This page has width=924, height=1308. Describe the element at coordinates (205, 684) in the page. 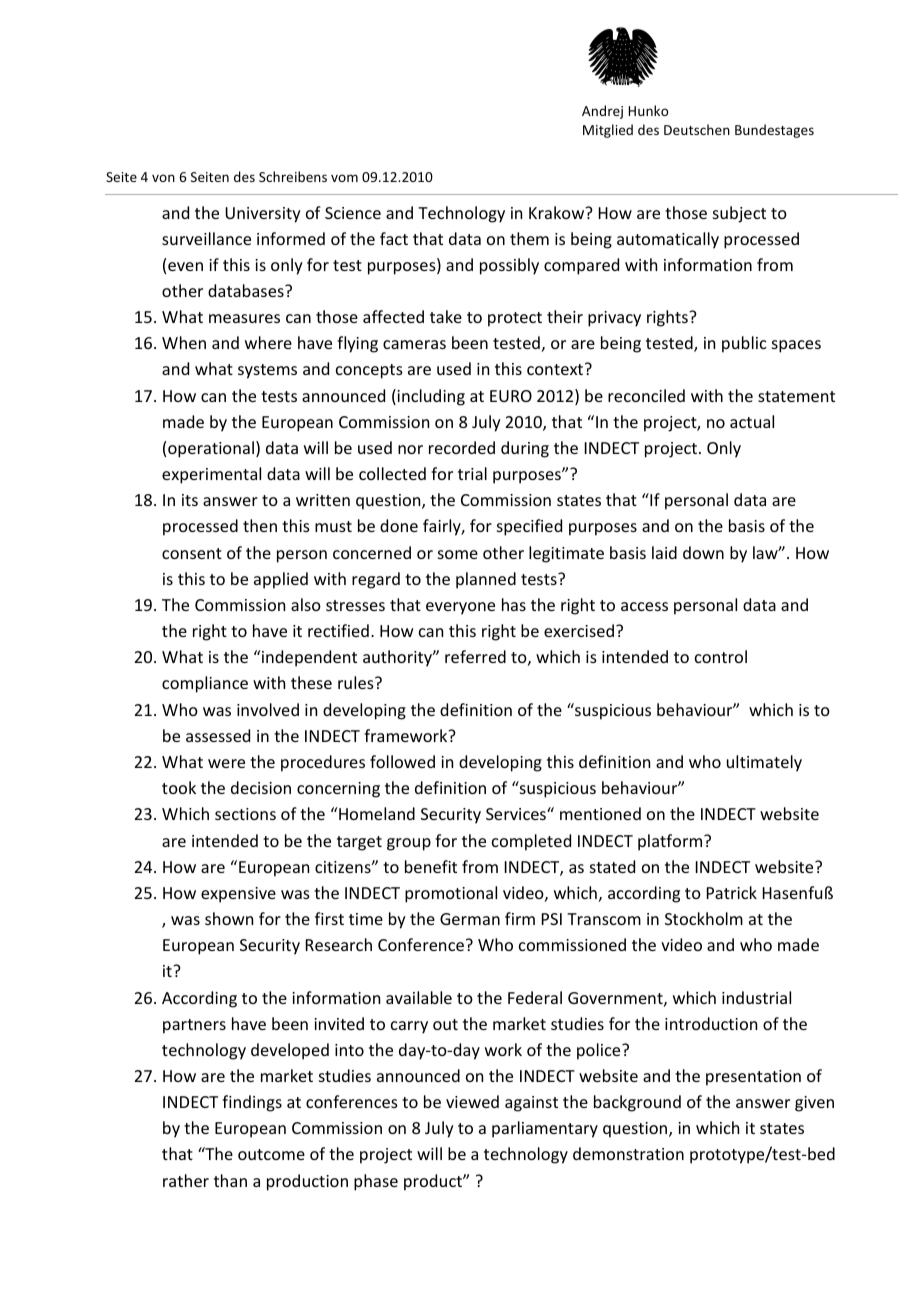

I see `compliance` at that location.
